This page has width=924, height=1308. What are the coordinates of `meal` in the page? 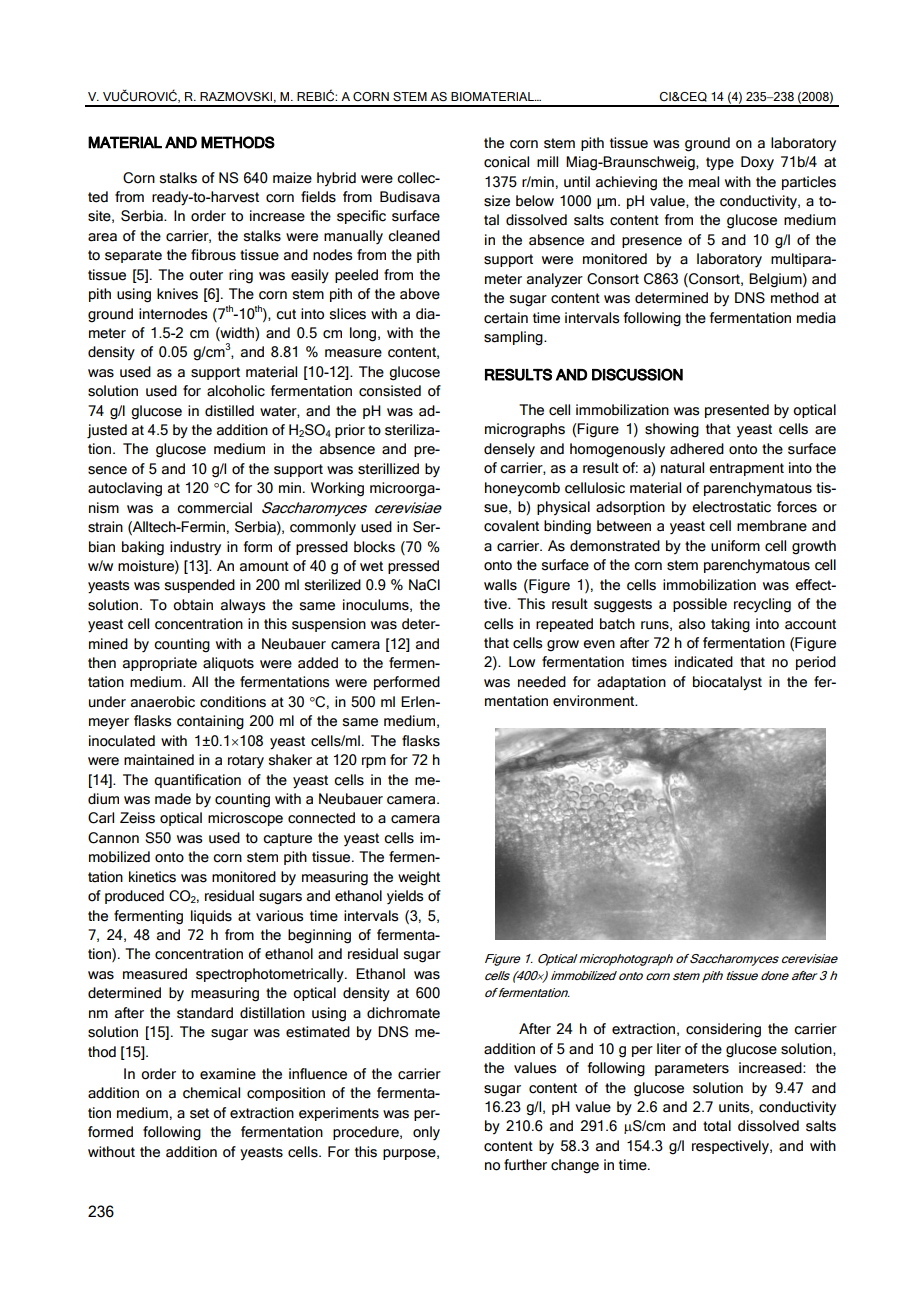 It's located at (704, 182).
